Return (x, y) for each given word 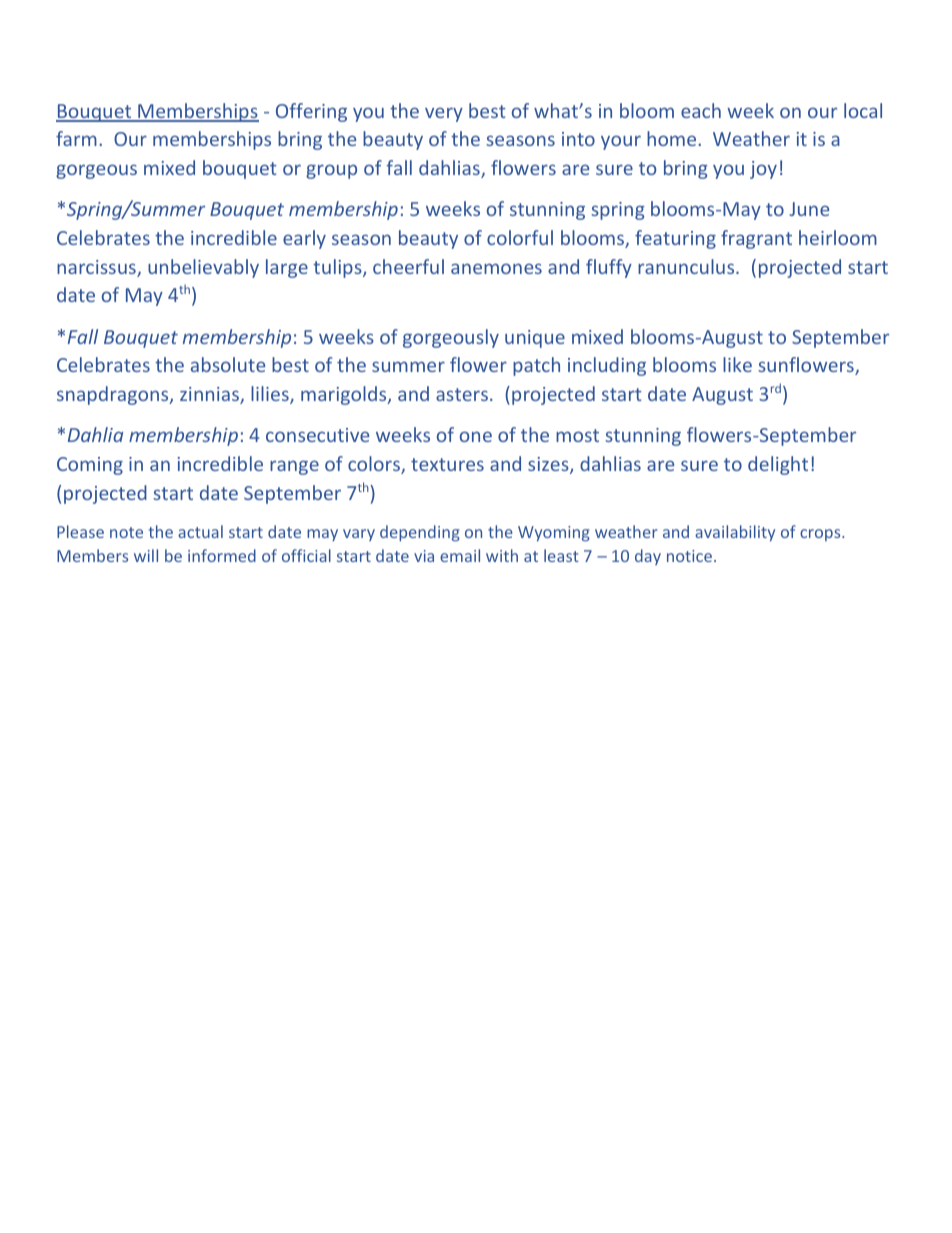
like (737, 364)
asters (462, 394)
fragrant (756, 239)
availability (735, 533)
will (146, 555)
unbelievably (203, 268)
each (701, 110)
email (460, 555)
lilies (271, 395)
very (444, 114)
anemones (496, 268)
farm (76, 138)
